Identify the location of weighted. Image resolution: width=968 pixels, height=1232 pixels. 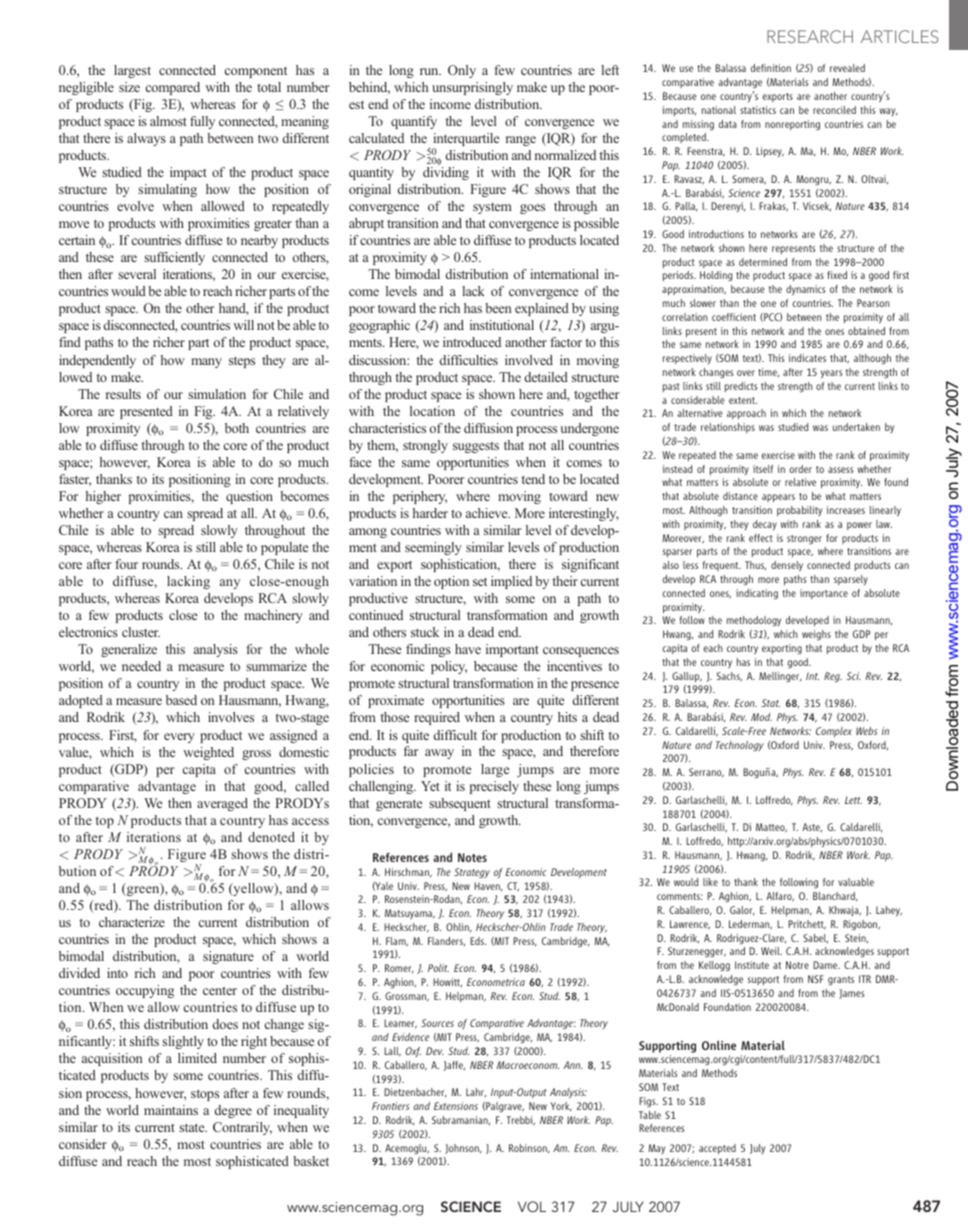
(208, 753).
